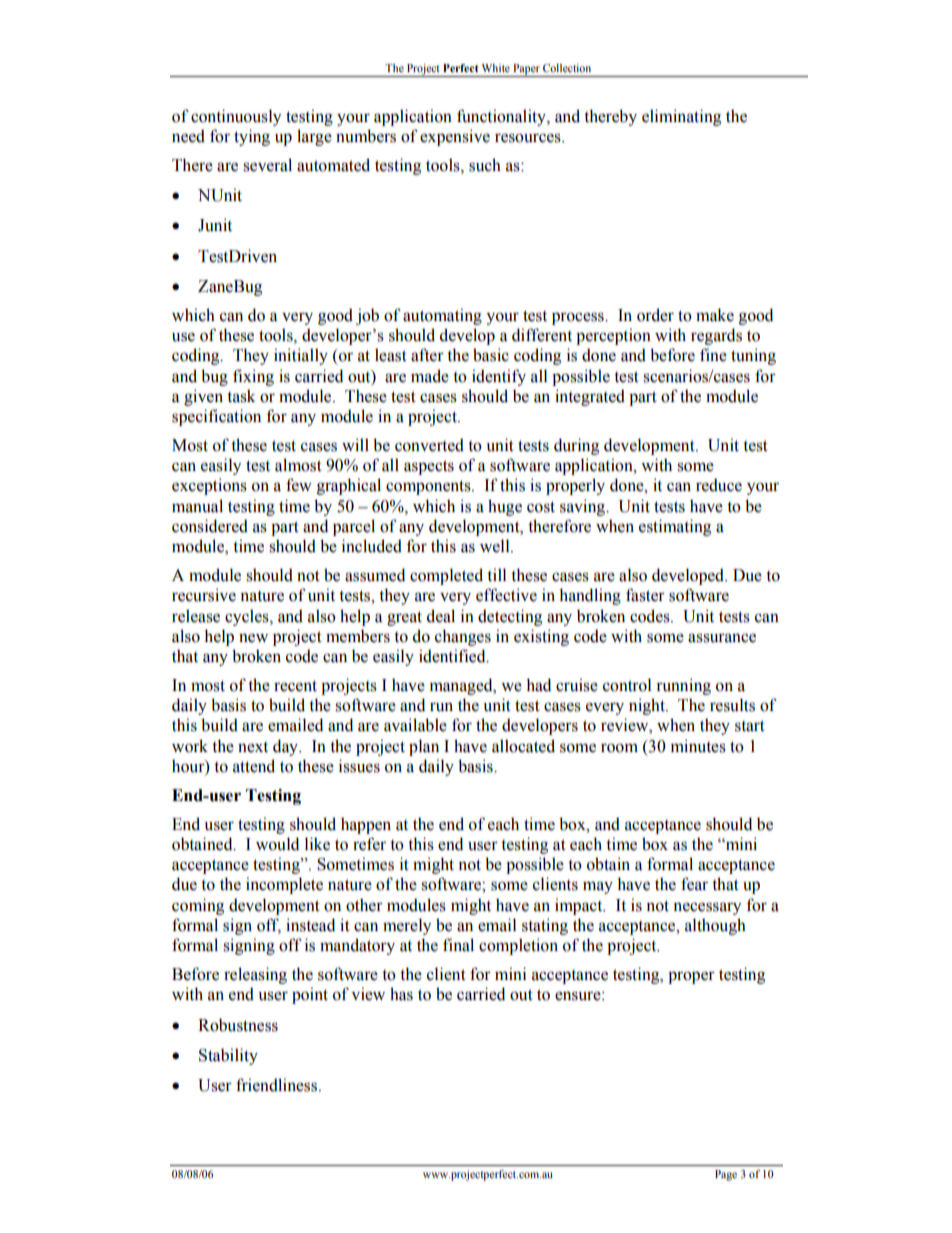 The image size is (952, 1233). What do you see at coordinates (719, 485) in the page?
I see `reduce` at bounding box center [719, 485].
